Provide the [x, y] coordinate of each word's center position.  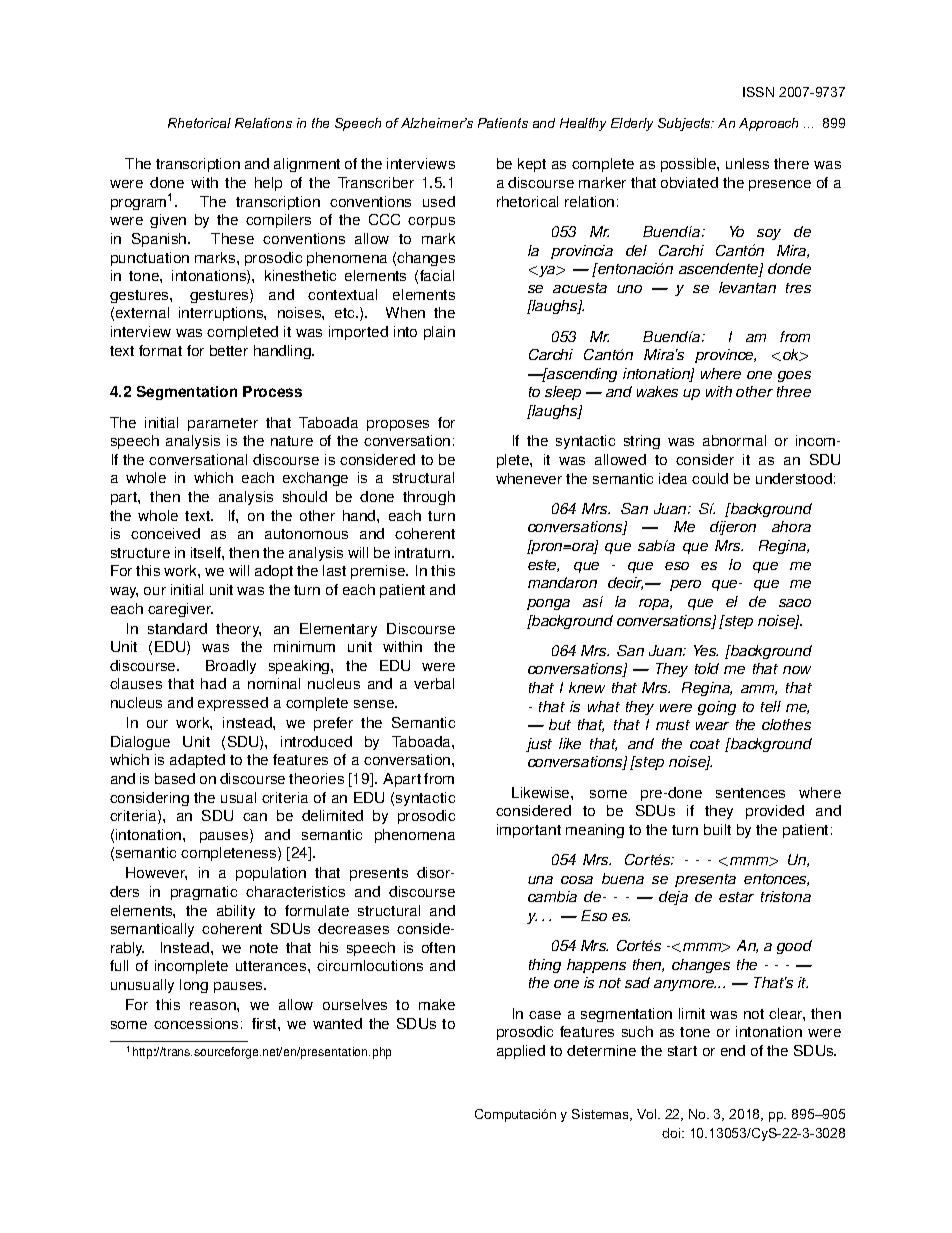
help [268, 184]
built [717, 829]
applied [521, 1052]
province [725, 356]
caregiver [180, 610]
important [529, 831]
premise [379, 572]
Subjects [685, 124]
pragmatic [204, 893]
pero [685, 585]
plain [439, 333]
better [229, 350]
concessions [196, 1023]
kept [532, 165]
